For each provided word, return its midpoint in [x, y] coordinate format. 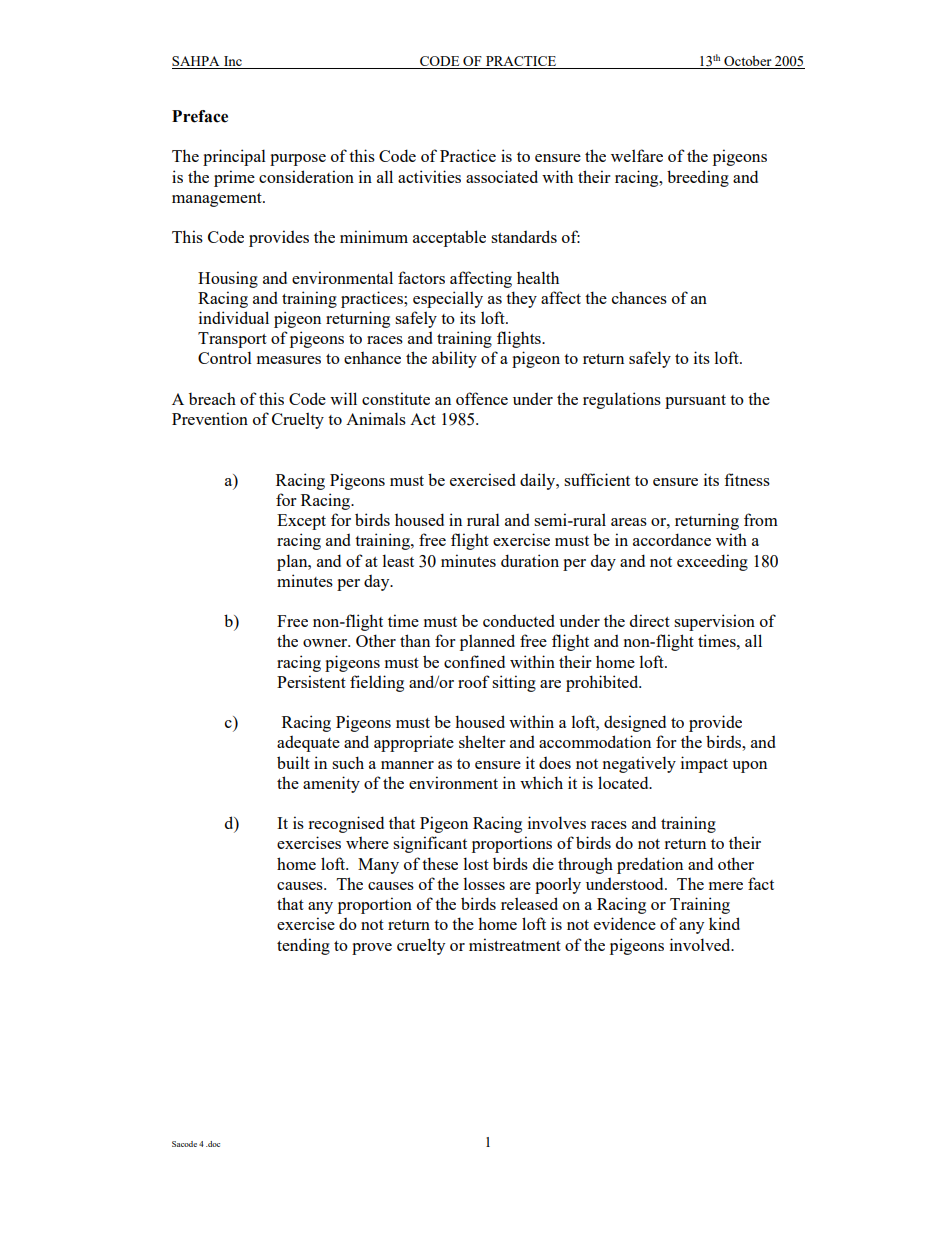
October [748, 62]
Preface [200, 116]
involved [701, 944]
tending [303, 946]
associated [502, 176]
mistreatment [515, 944]
